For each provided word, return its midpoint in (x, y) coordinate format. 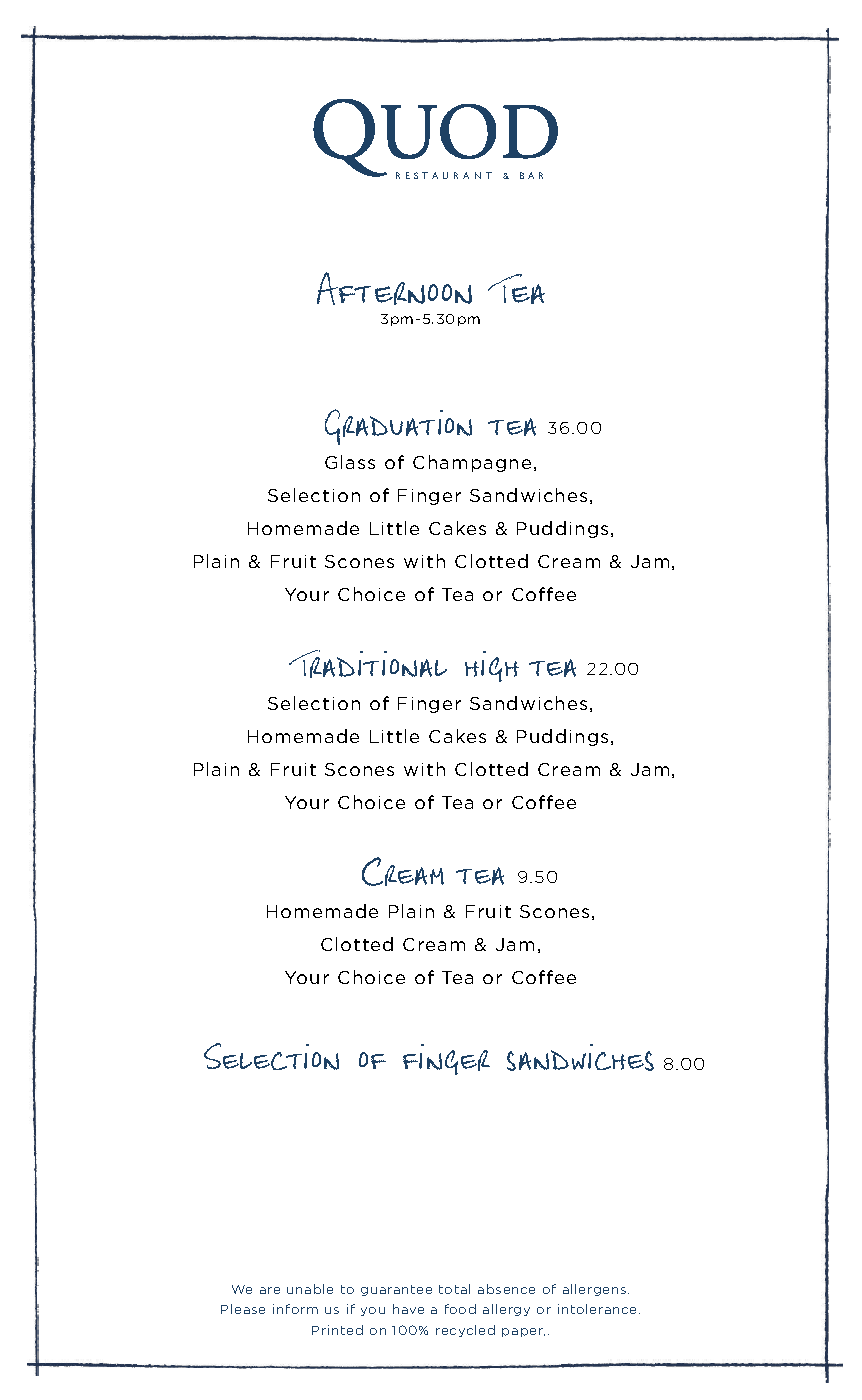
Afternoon (394, 288)
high (492, 666)
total (454, 1289)
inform (295, 1309)
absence (506, 1289)
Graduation (398, 427)
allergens (596, 1290)
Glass (350, 462)
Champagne (472, 463)
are (270, 1290)
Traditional (368, 664)
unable (310, 1289)
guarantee (396, 1290)
